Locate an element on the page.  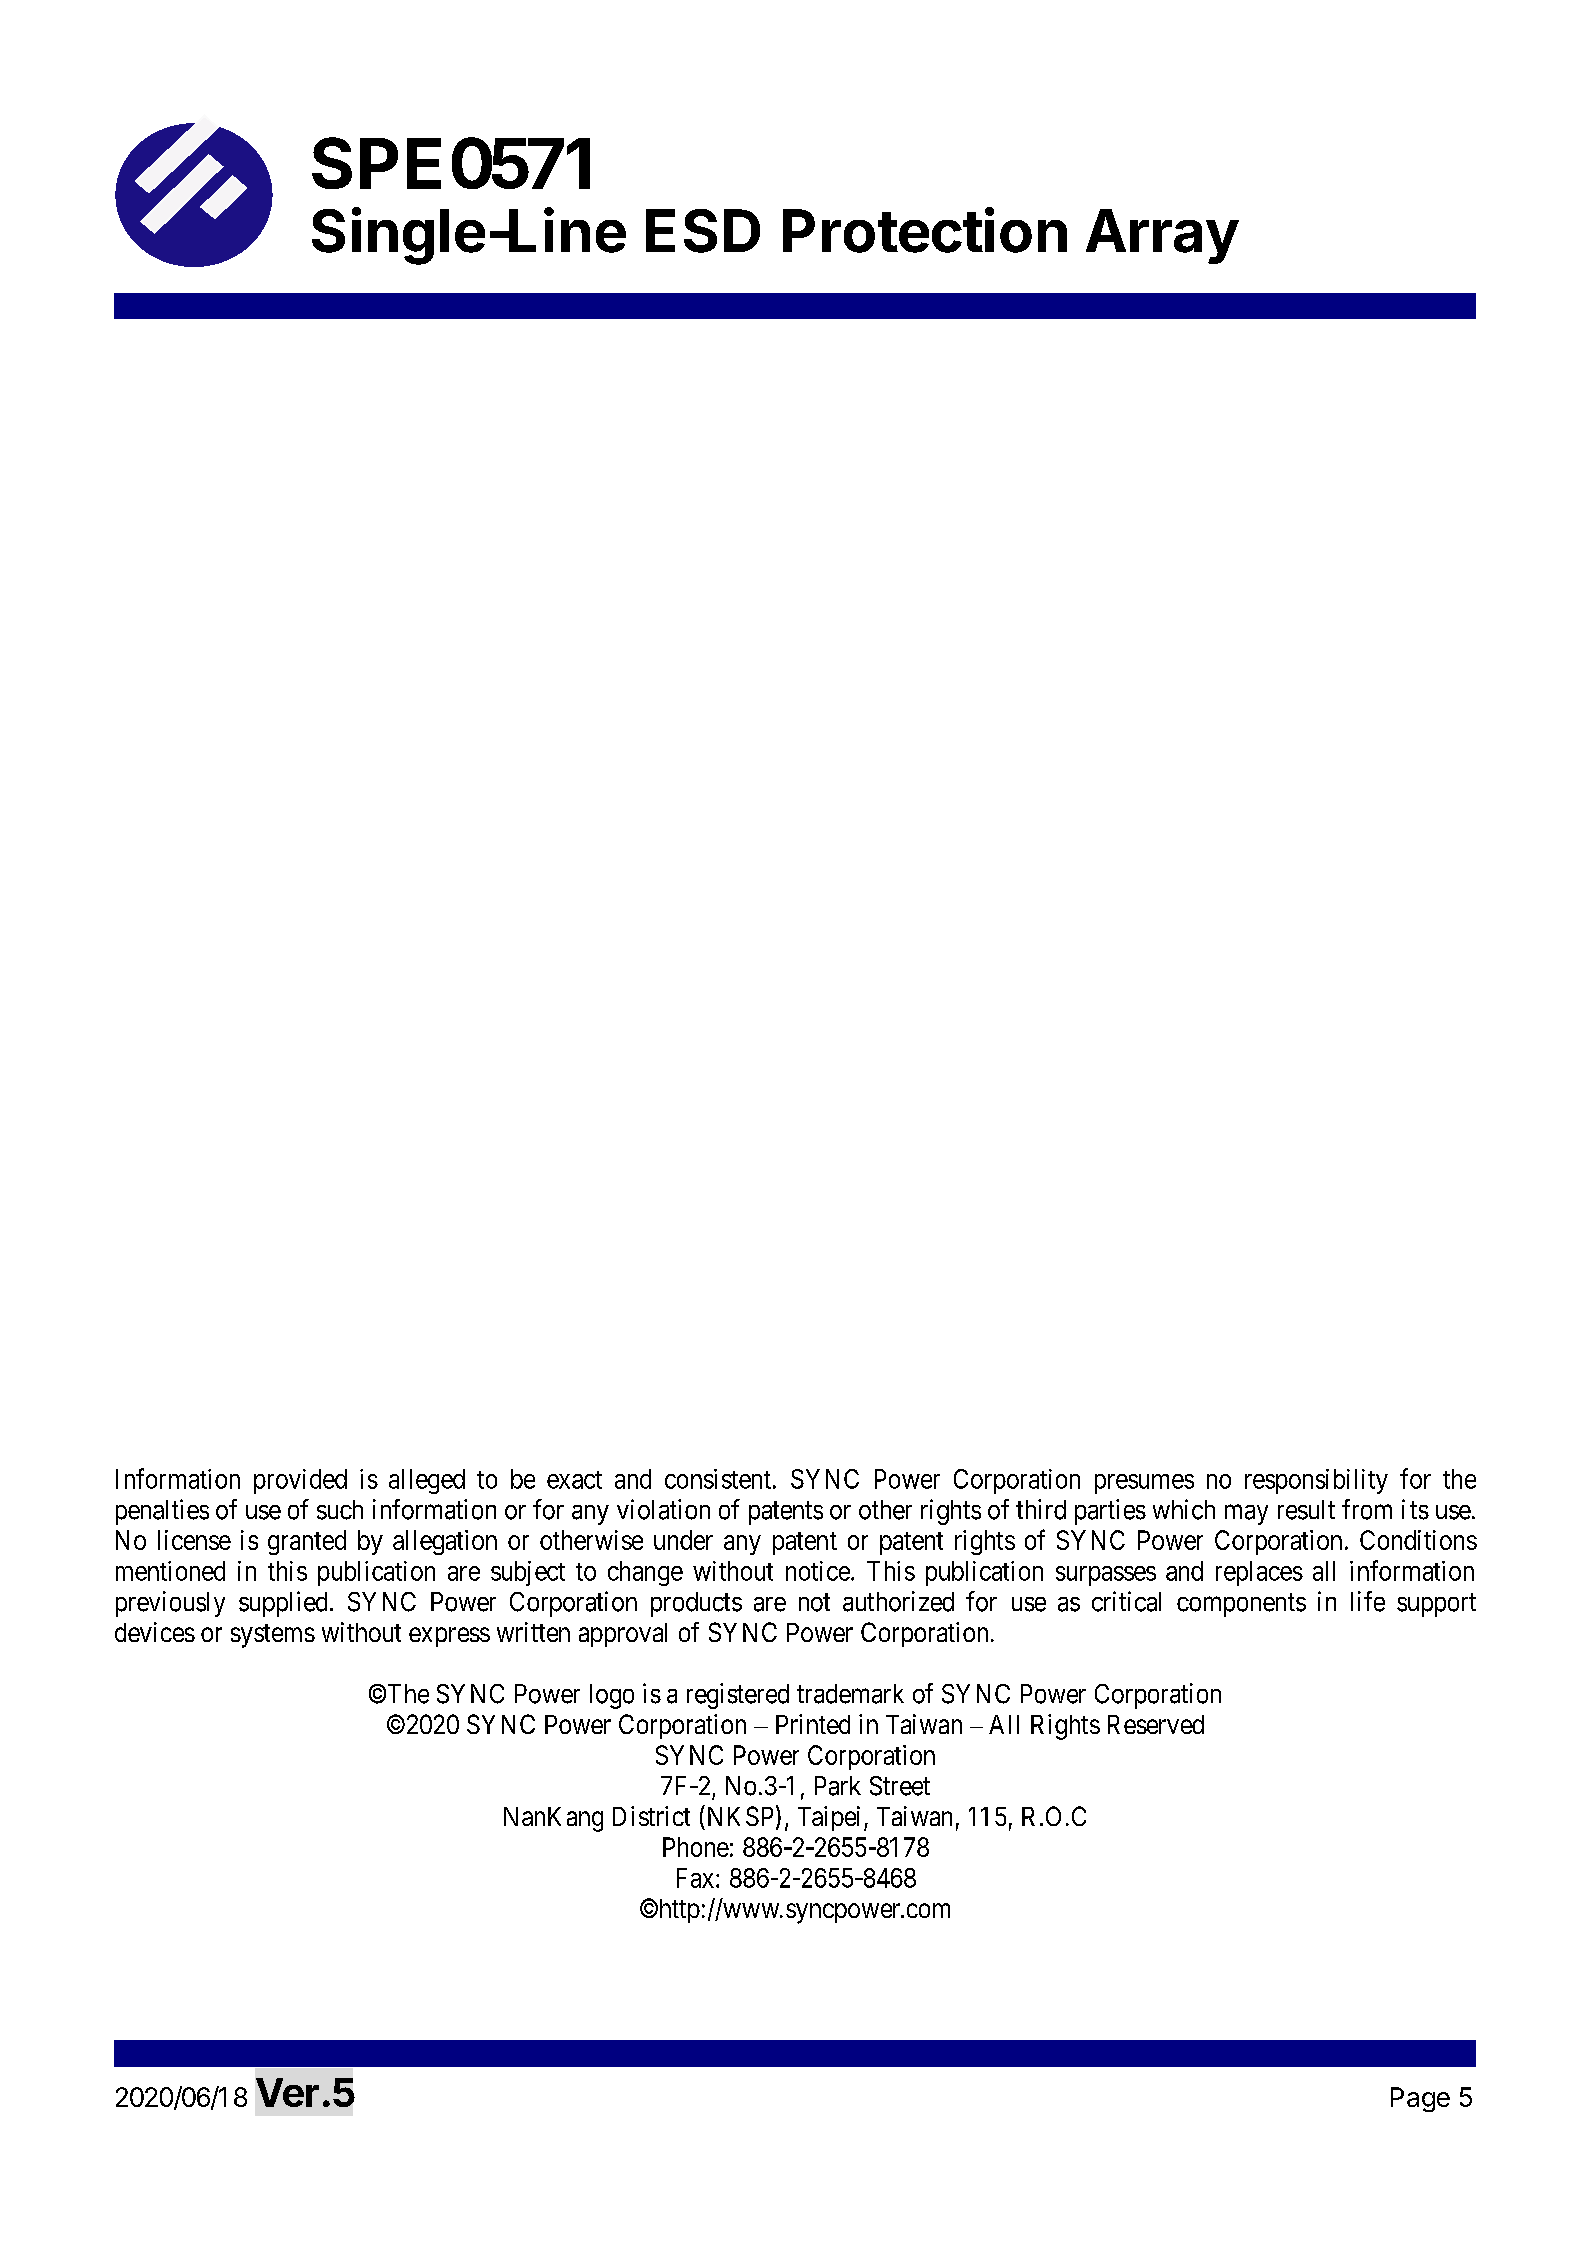
violation is located at coordinates (663, 1509).
